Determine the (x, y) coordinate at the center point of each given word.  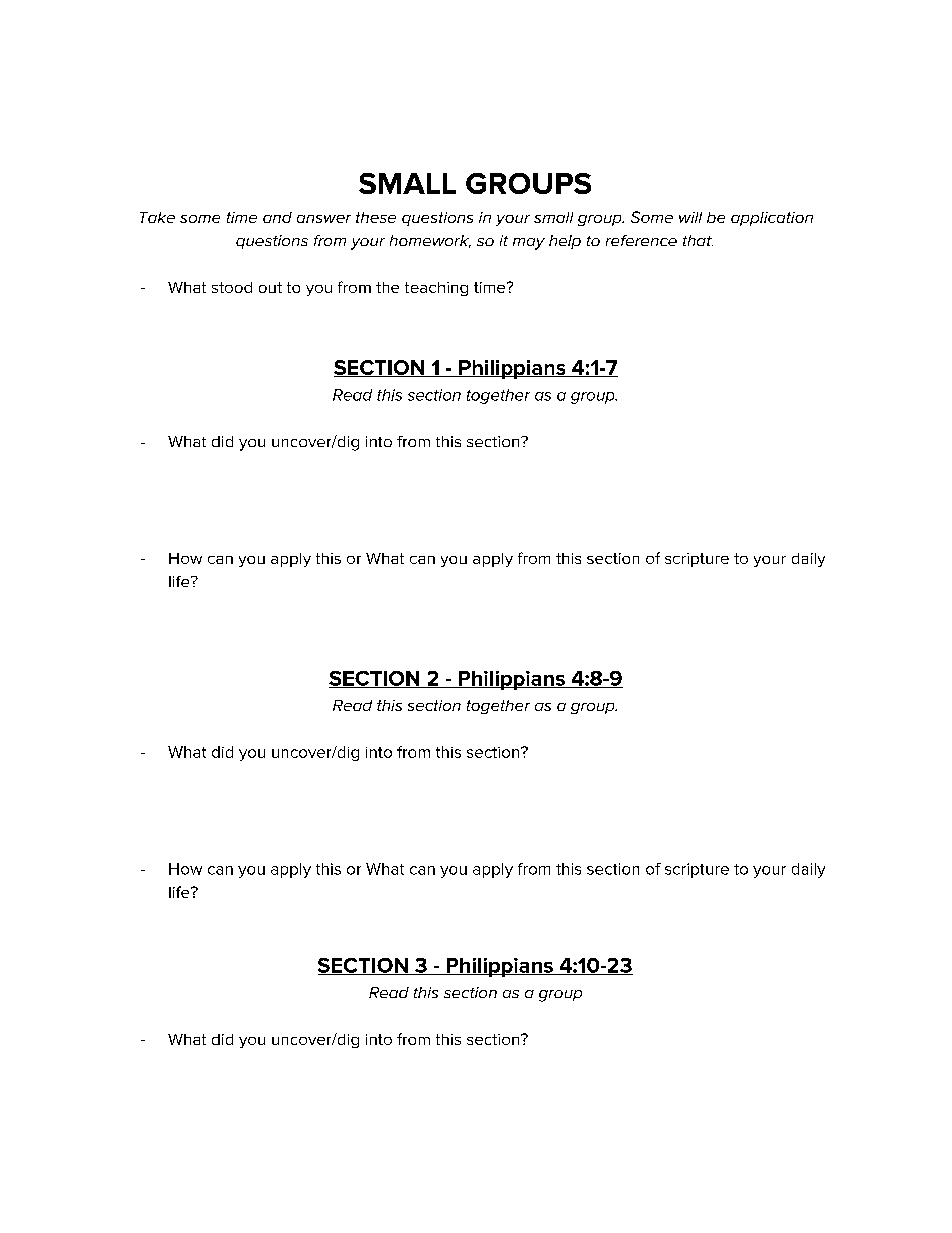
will (690, 217)
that (698, 240)
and (277, 217)
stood (232, 287)
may (529, 244)
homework (430, 241)
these (376, 217)
